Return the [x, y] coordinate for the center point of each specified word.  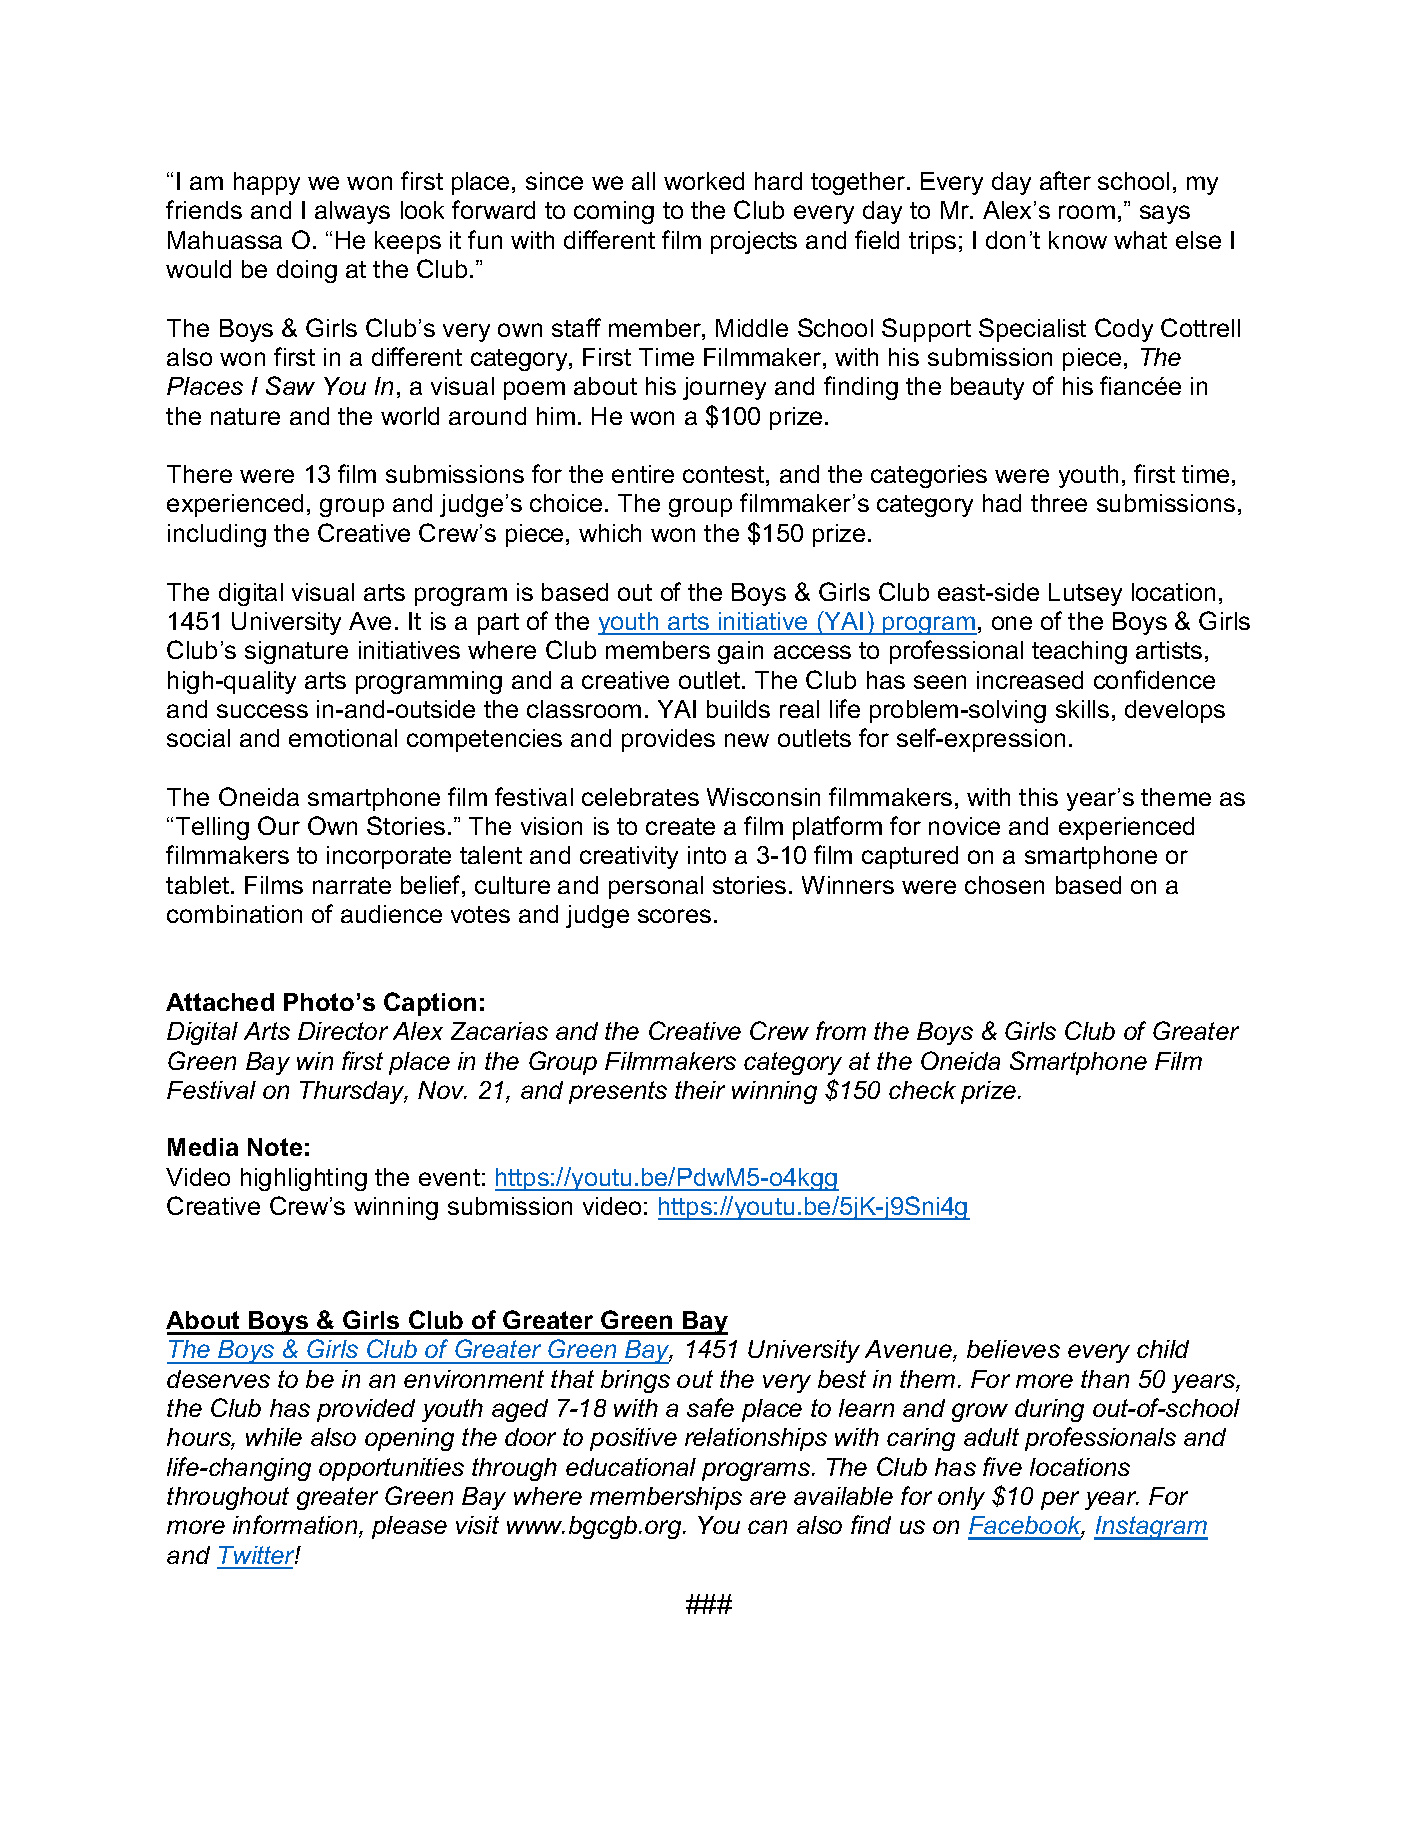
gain [740, 652]
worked [704, 181]
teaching [1079, 652]
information [296, 1526]
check [922, 1090]
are [768, 1498]
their [700, 1090]
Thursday [354, 1092]
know [1078, 240]
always [352, 212]
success [262, 711]
